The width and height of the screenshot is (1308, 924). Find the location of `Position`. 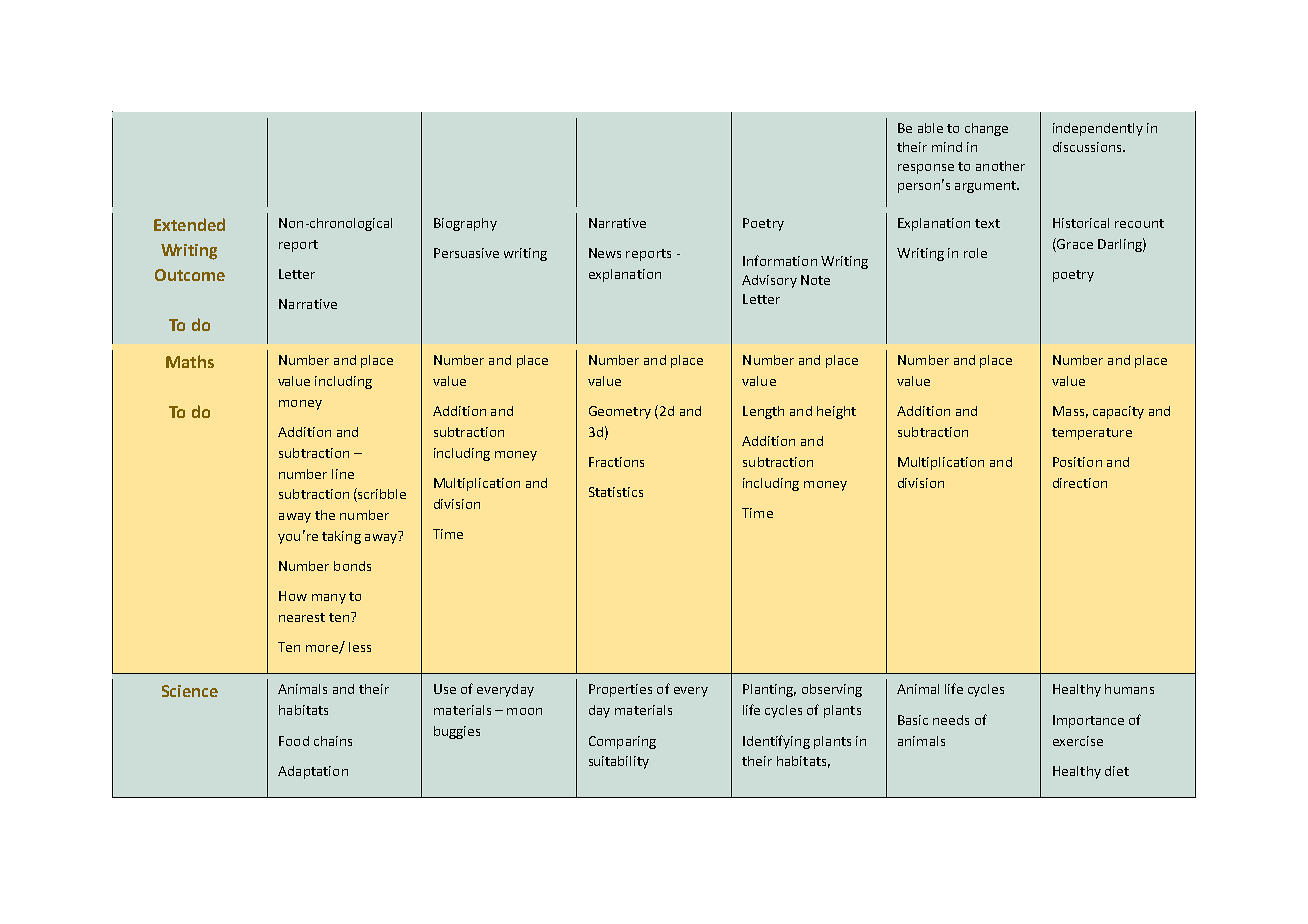

Position is located at coordinates (1077, 462).
